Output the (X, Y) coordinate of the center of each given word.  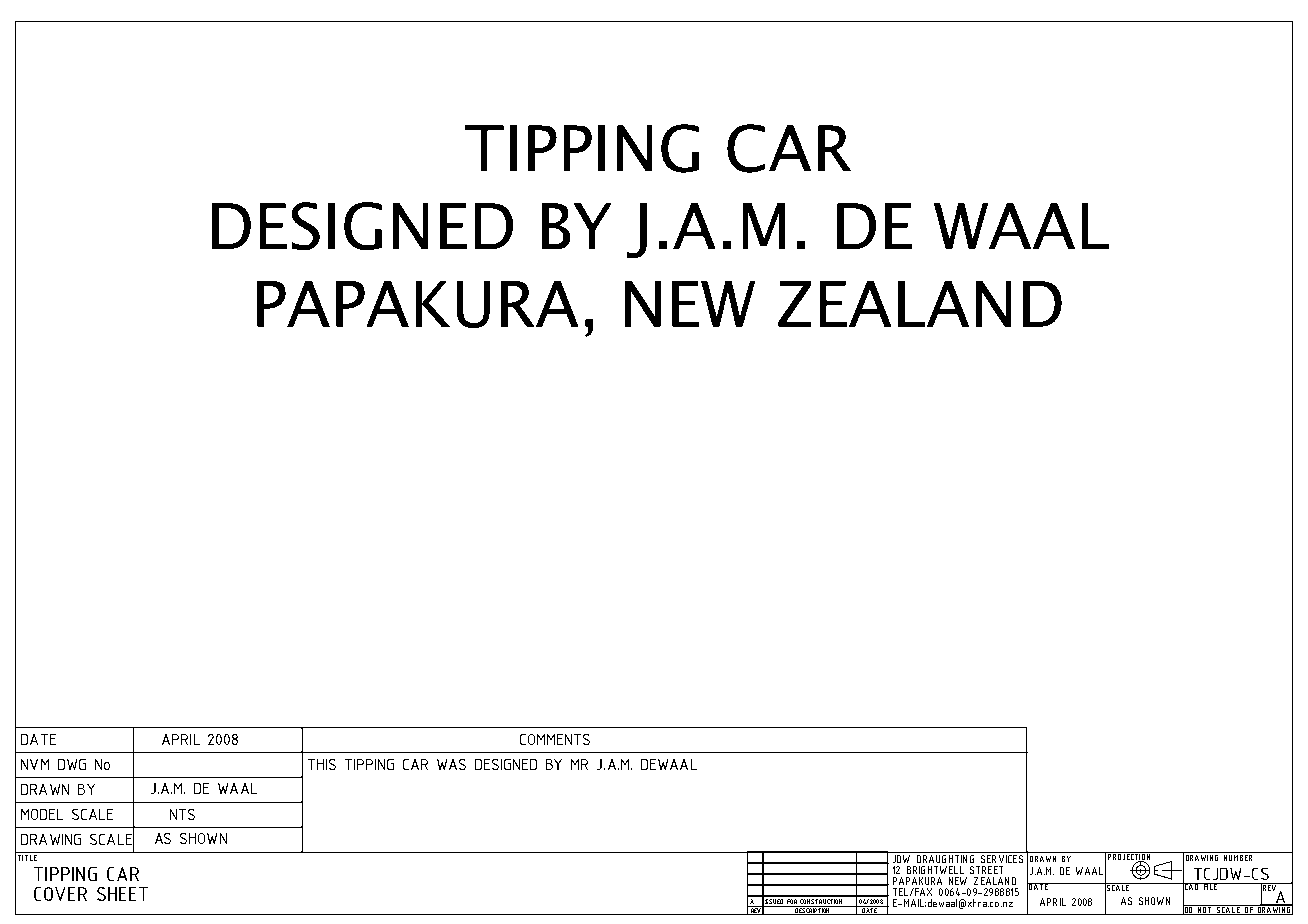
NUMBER (1238, 856)
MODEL (42, 814)
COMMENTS (555, 739)
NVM (35, 764)
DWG (72, 764)
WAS (451, 764)
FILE (1210, 886)
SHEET (122, 894)
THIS (322, 764)
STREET (986, 870)
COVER (60, 894)
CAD (1191, 887)
